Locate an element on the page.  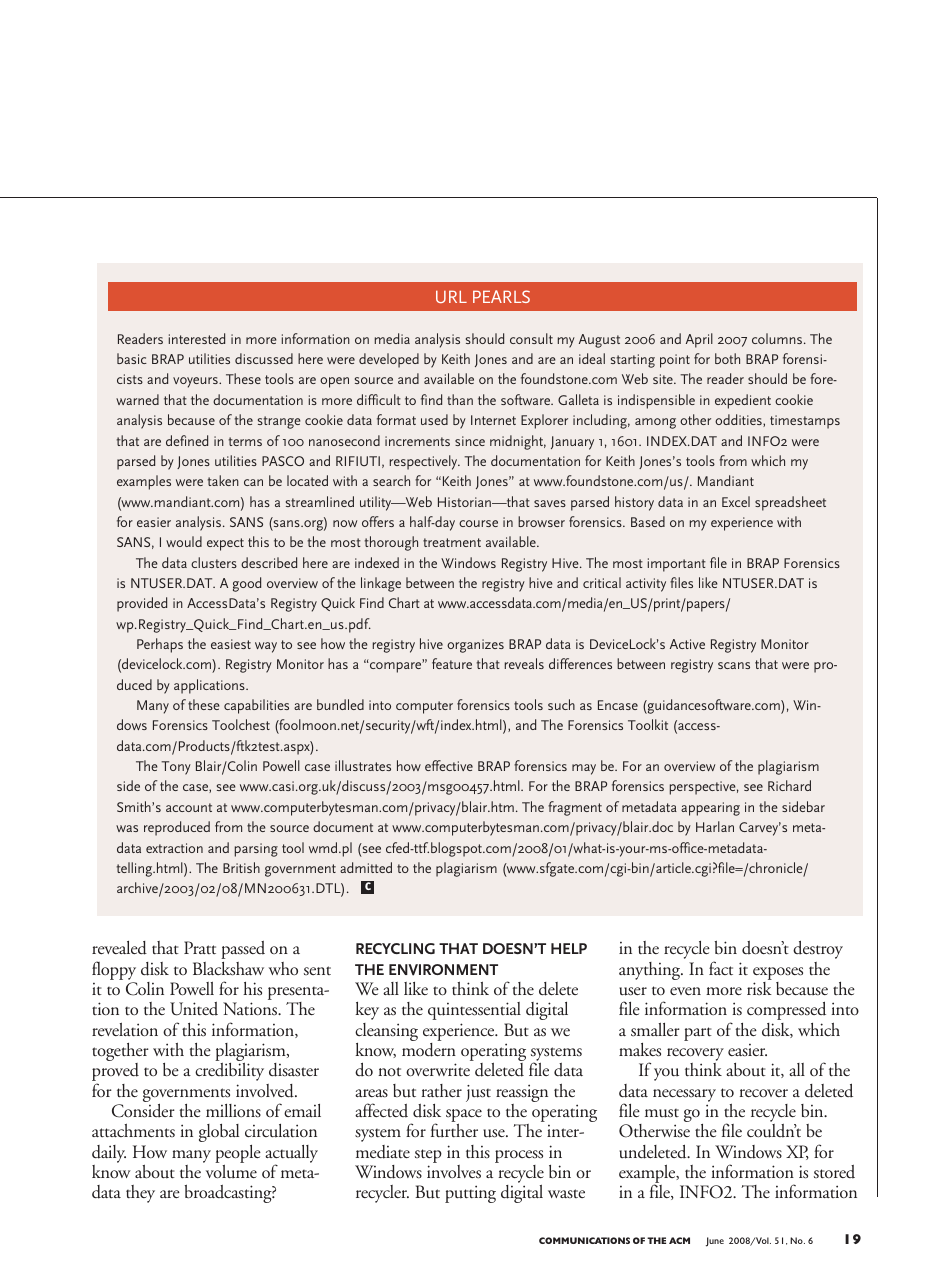
effective is located at coordinates (449, 765).
